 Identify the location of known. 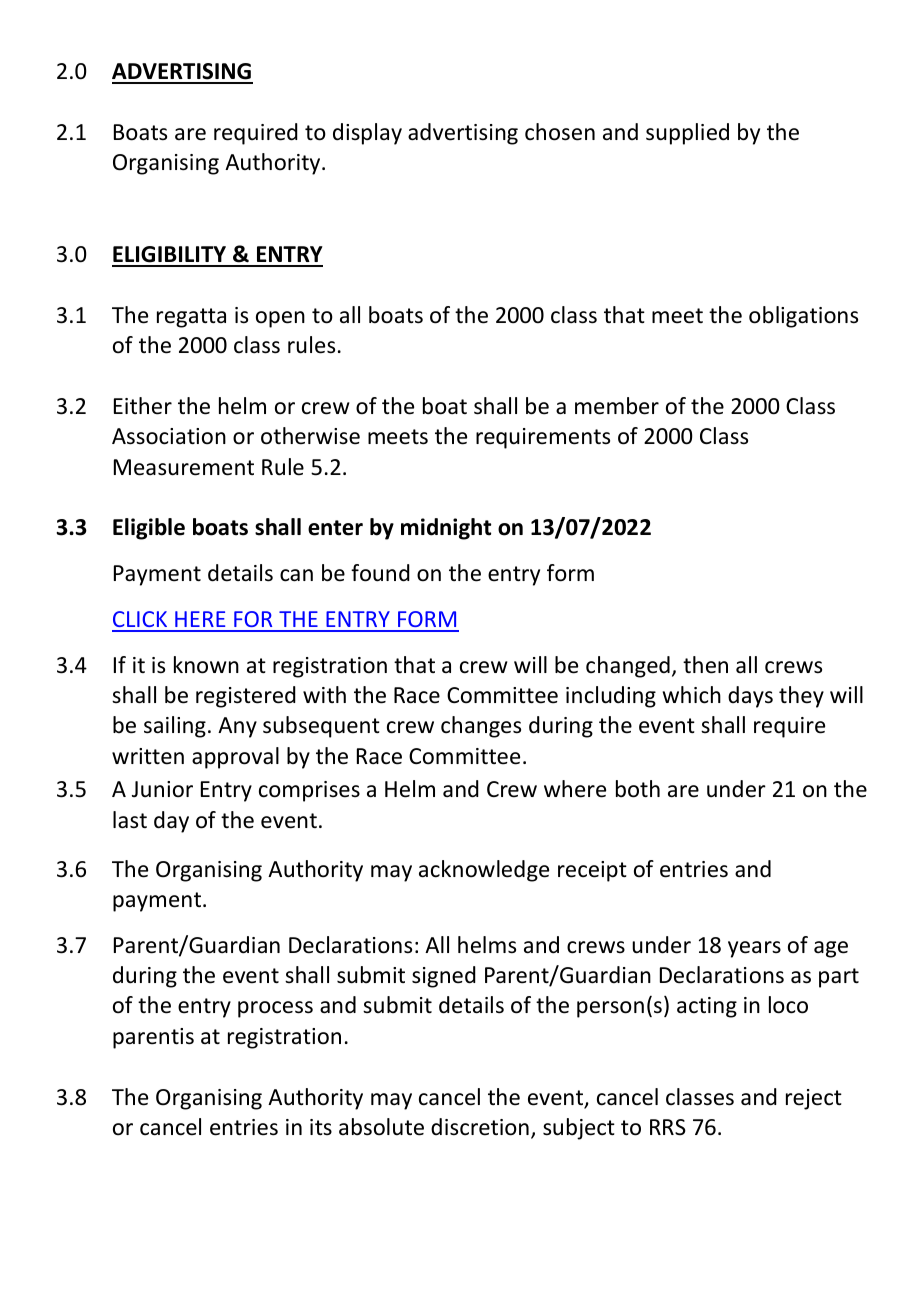
(206, 665).
